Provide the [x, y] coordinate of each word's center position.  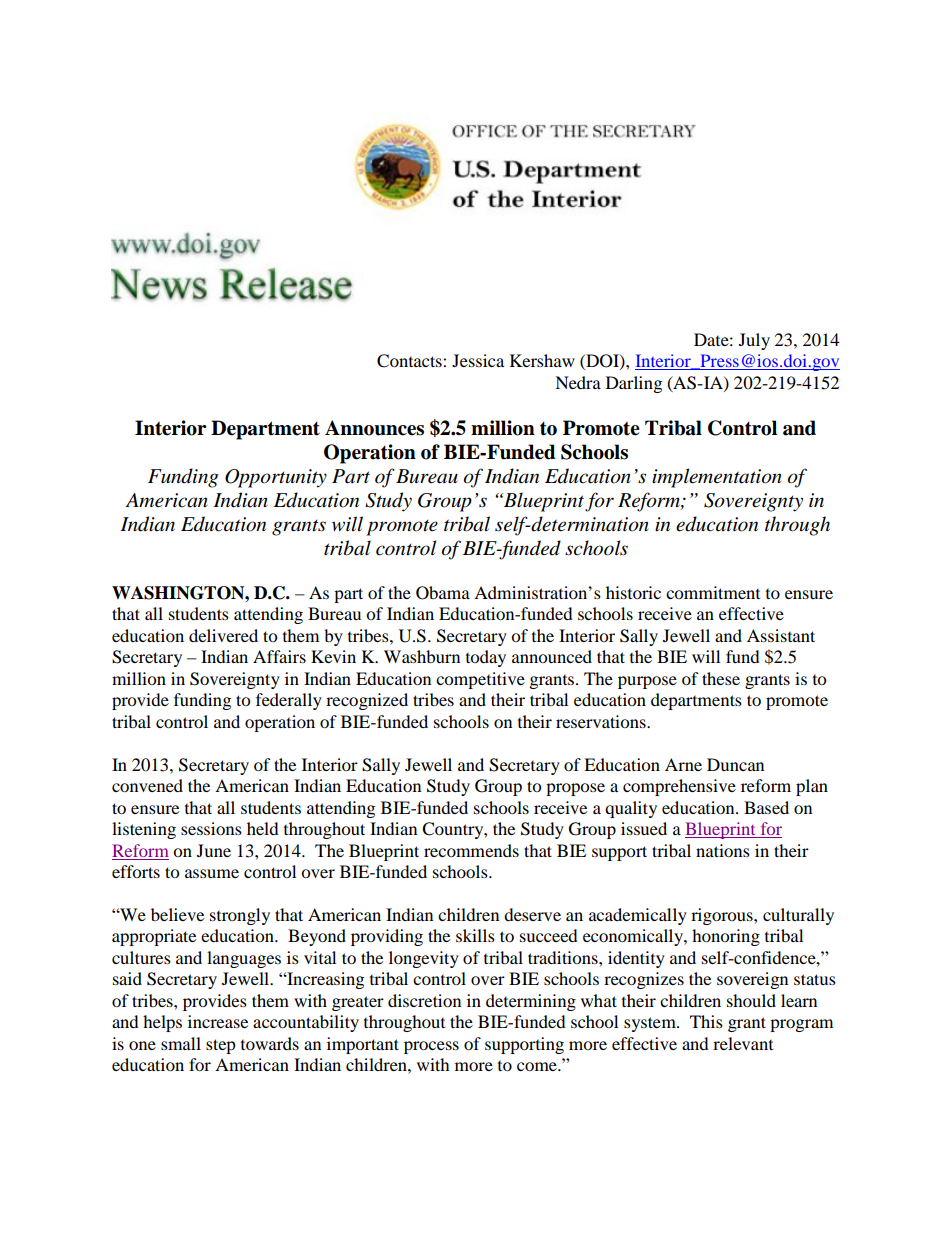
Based [766, 807]
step [221, 1046]
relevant [743, 1043]
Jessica [478, 360]
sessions [211, 828]
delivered [223, 635]
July [754, 341]
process [431, 1047]
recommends [471, 850]
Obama [443, 593]
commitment [713, 592]
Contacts [410, 361]
